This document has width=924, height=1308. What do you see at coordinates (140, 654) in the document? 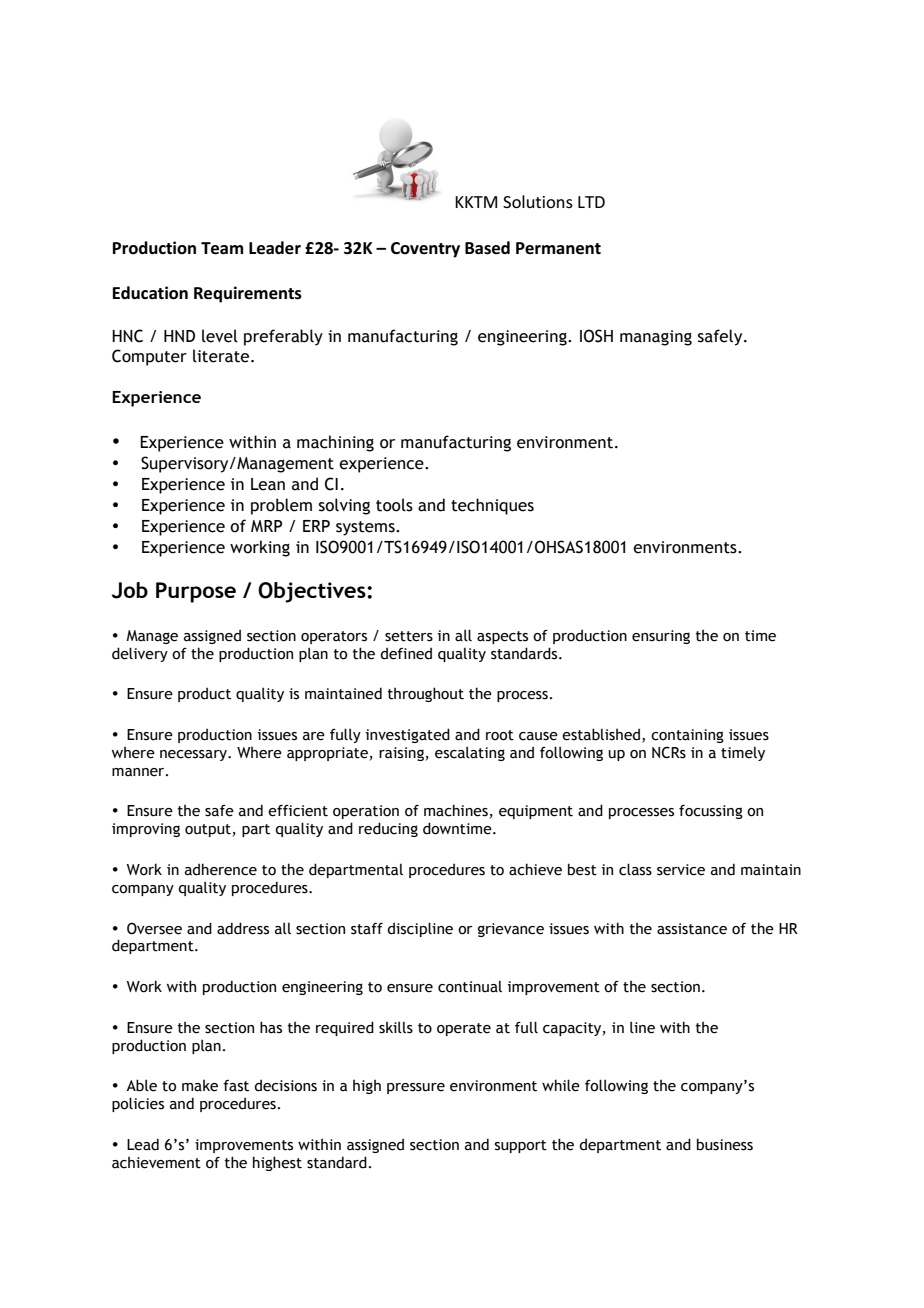
I see `delivery` at bounding box center [140, 654].
